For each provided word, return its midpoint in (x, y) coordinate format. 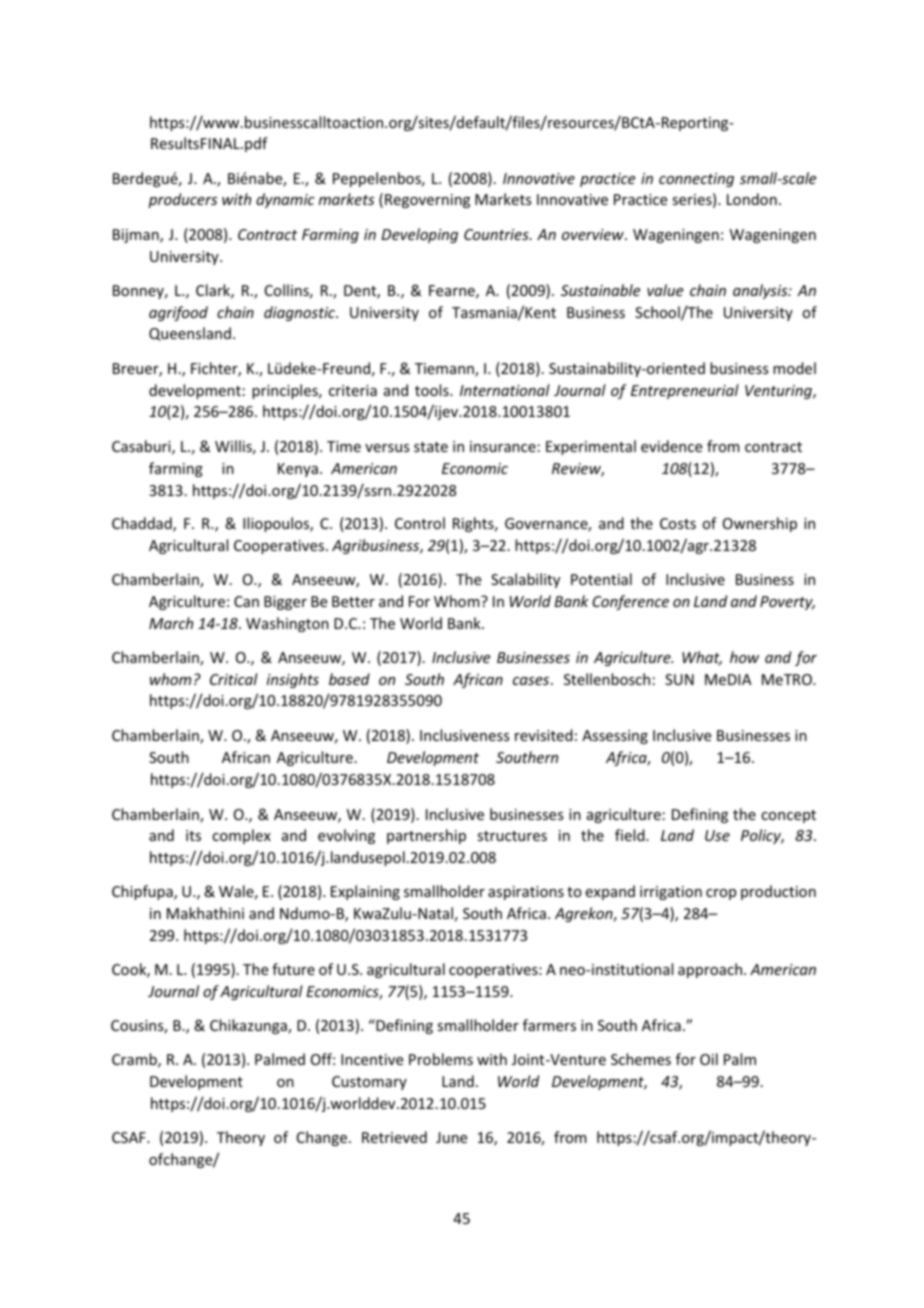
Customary (369, 1083)
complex (241, 836)
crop (721, 894)
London (752, 199)
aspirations (526, 893)
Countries (497, 234)
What (702, 658)
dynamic (285, 200)
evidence (671, 446)
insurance (503, 446)
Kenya (298, 470)
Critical (234, 679)
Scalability (525, 580)
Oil (709, 1059)
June (451, 1137)
